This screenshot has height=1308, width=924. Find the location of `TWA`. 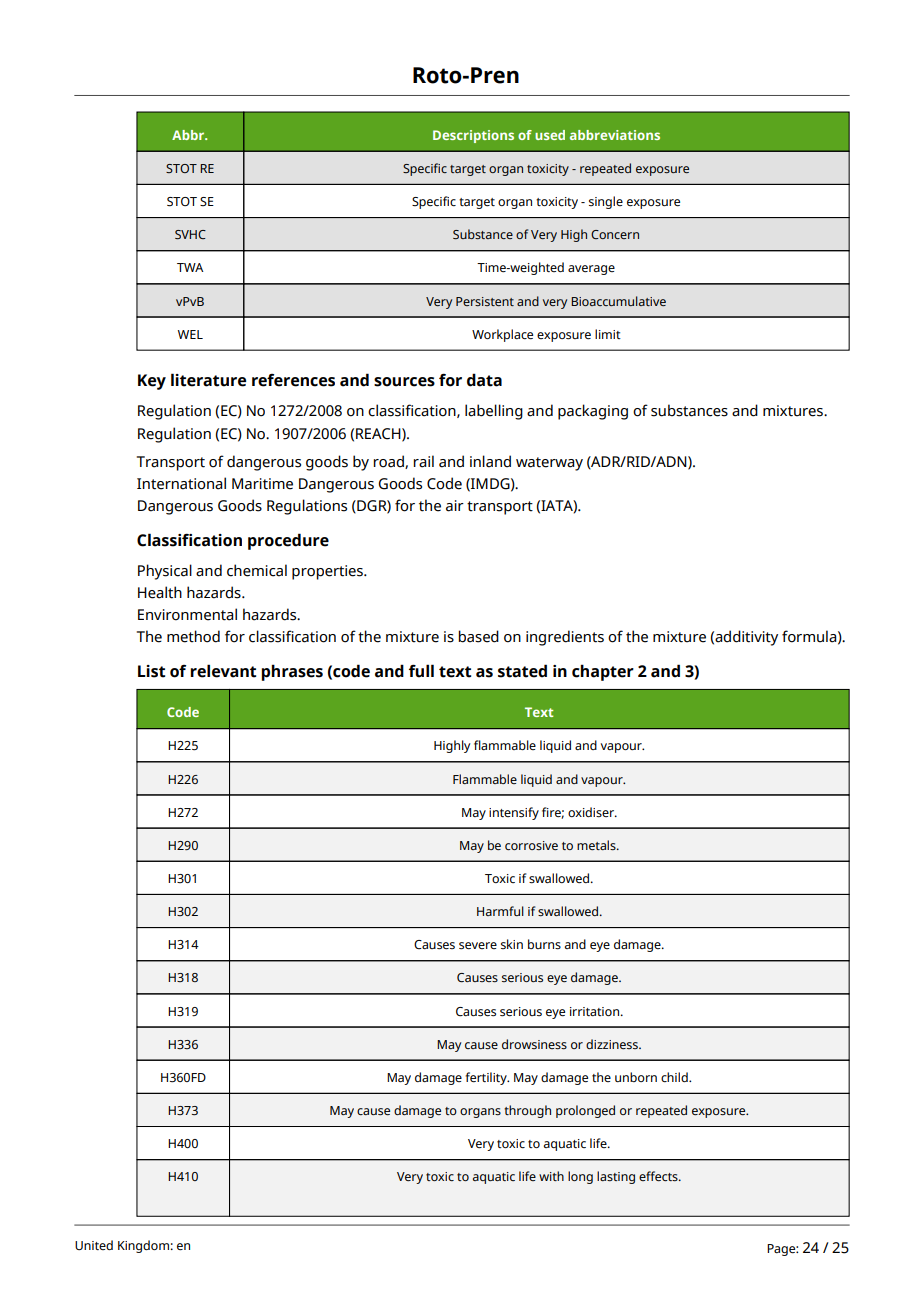

TWA is located at coordinates (190, 267).
